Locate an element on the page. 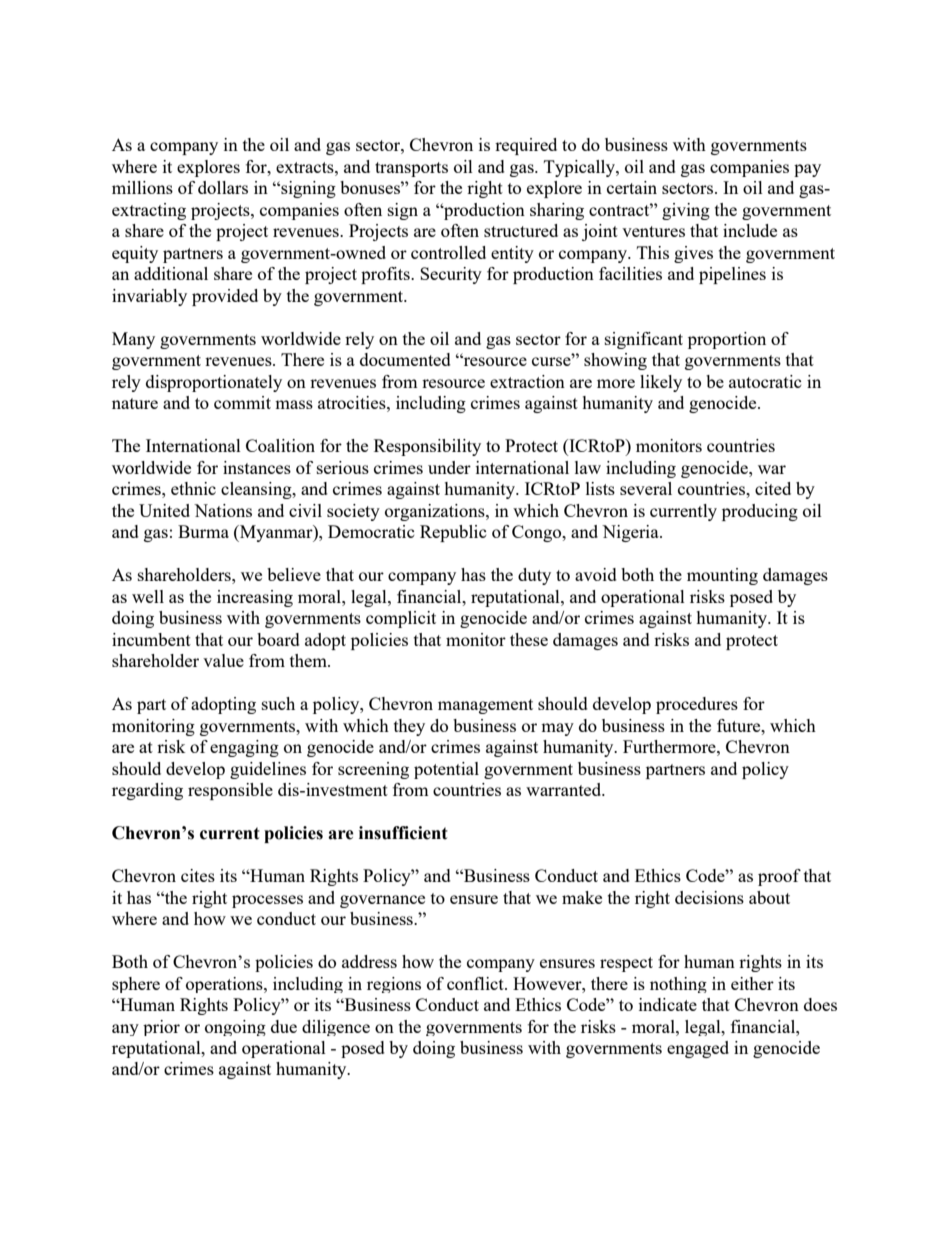  proof is located at coordinates (779, 877).
